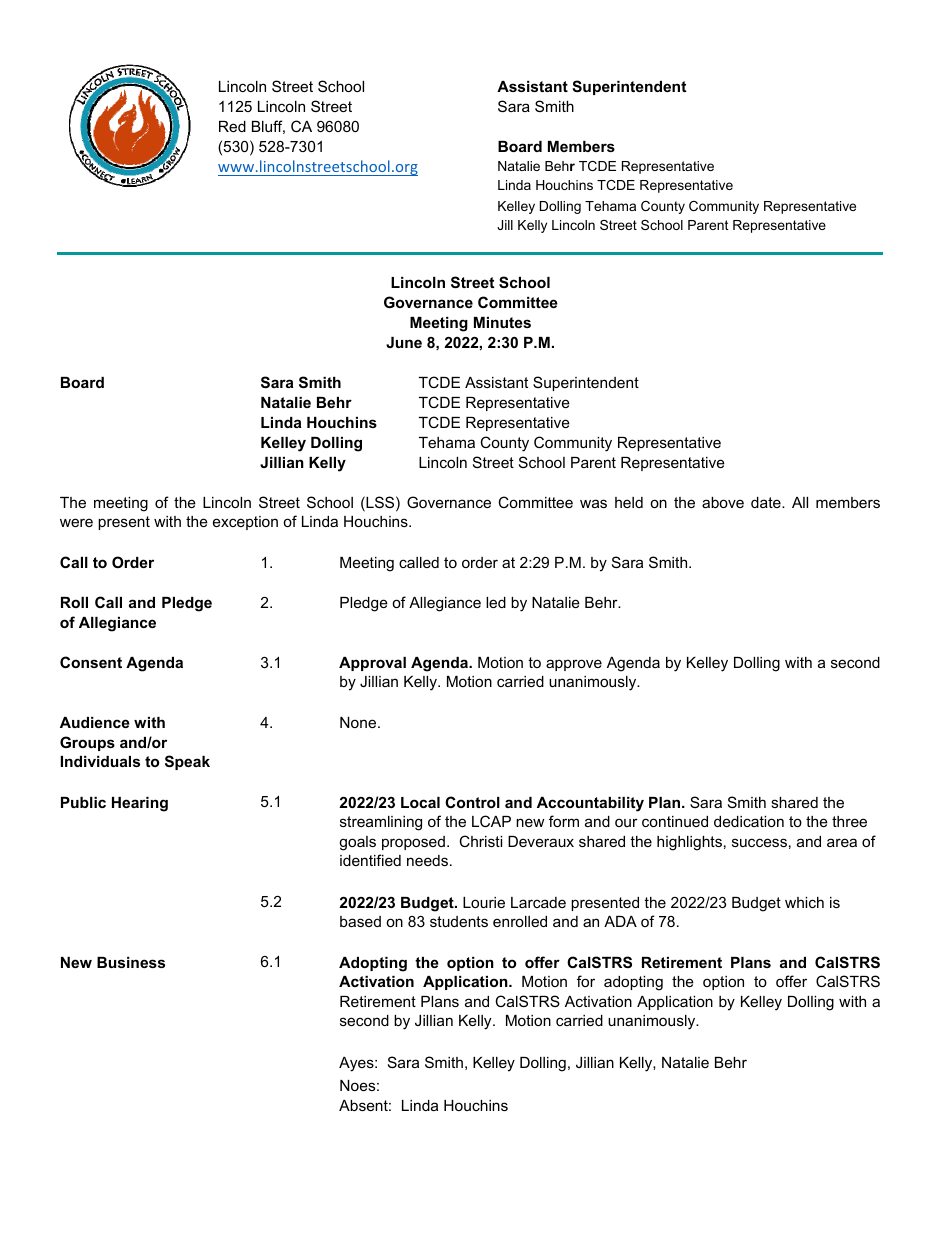 This image has height=1233, width=952. I want to click on Business, so click(131, 962).
